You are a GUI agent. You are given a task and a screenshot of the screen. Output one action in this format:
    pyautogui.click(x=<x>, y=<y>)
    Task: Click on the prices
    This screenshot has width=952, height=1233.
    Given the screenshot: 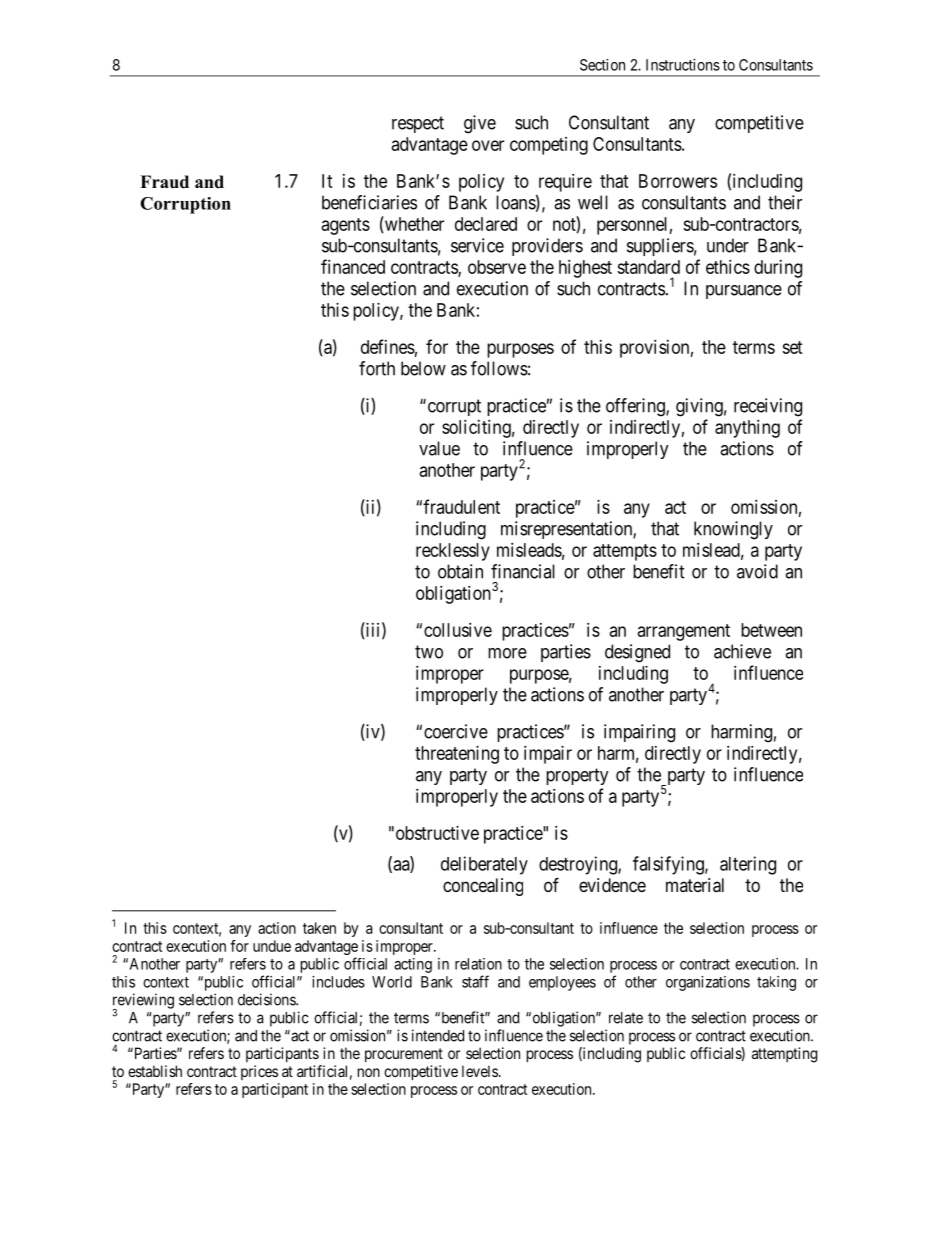 What is the action you would take?
    pyautogui.click(x=259, y=1072)
